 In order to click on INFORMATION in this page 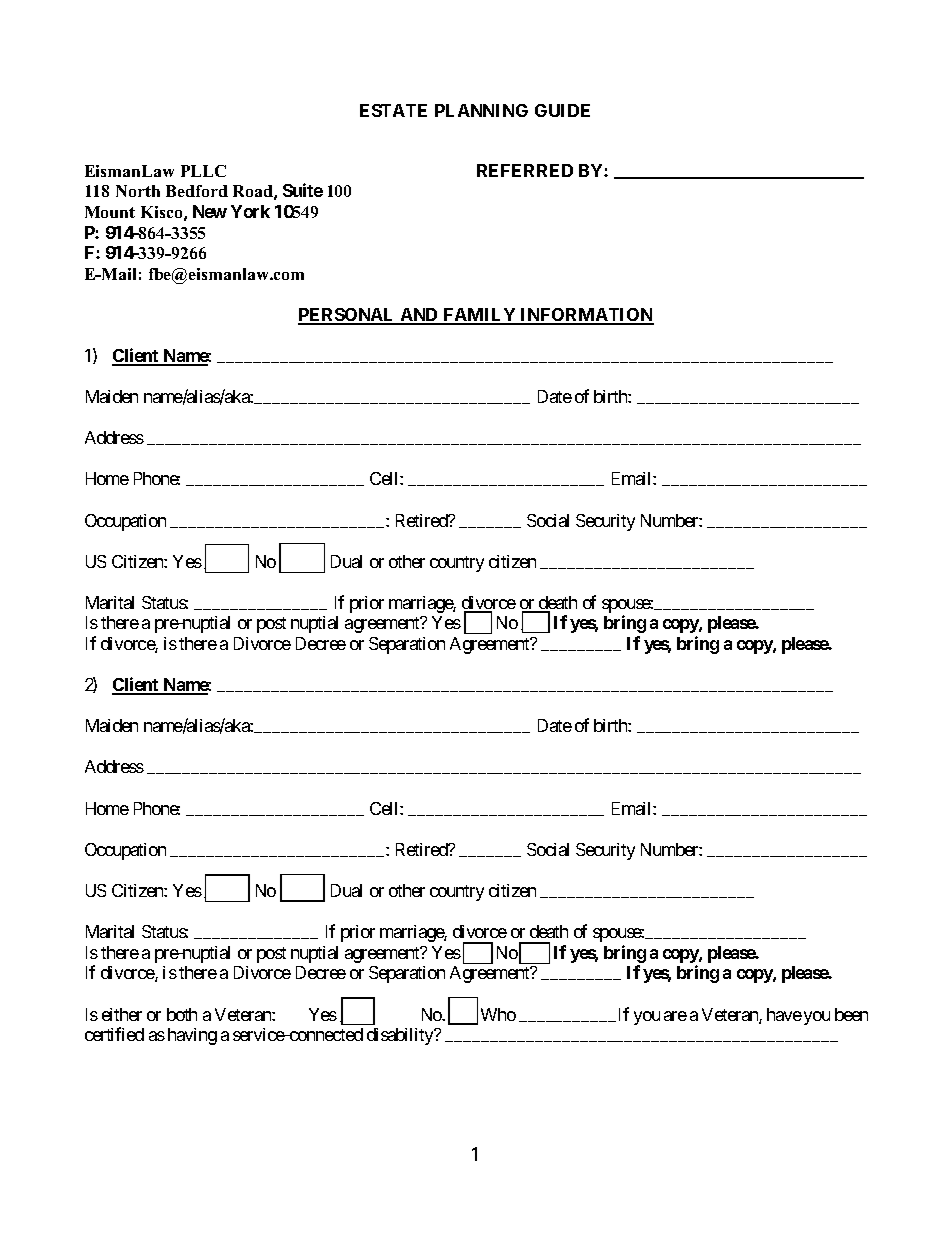, I will do `click(586, 316)`.
